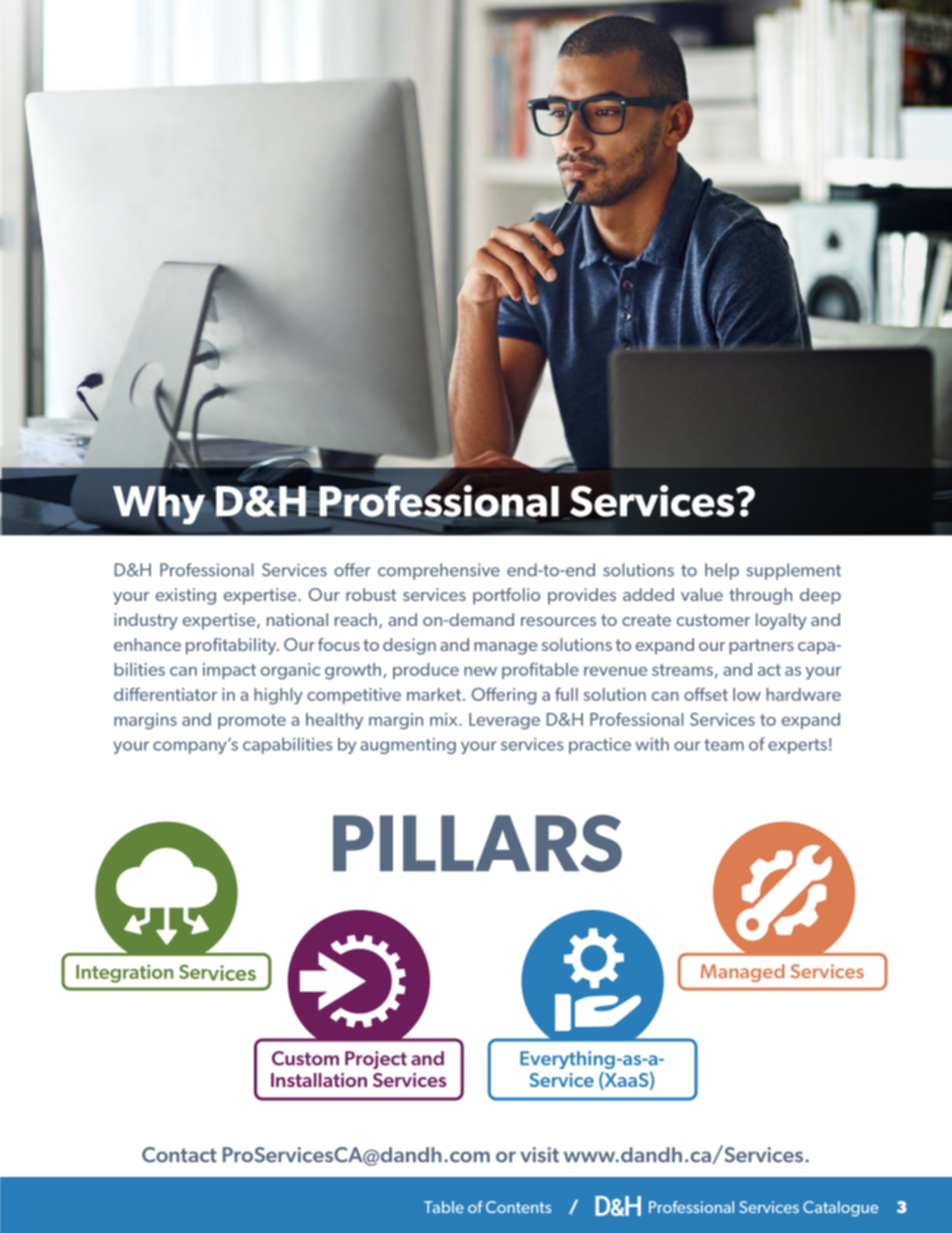  I want to click on existing, so click(186, 596).
